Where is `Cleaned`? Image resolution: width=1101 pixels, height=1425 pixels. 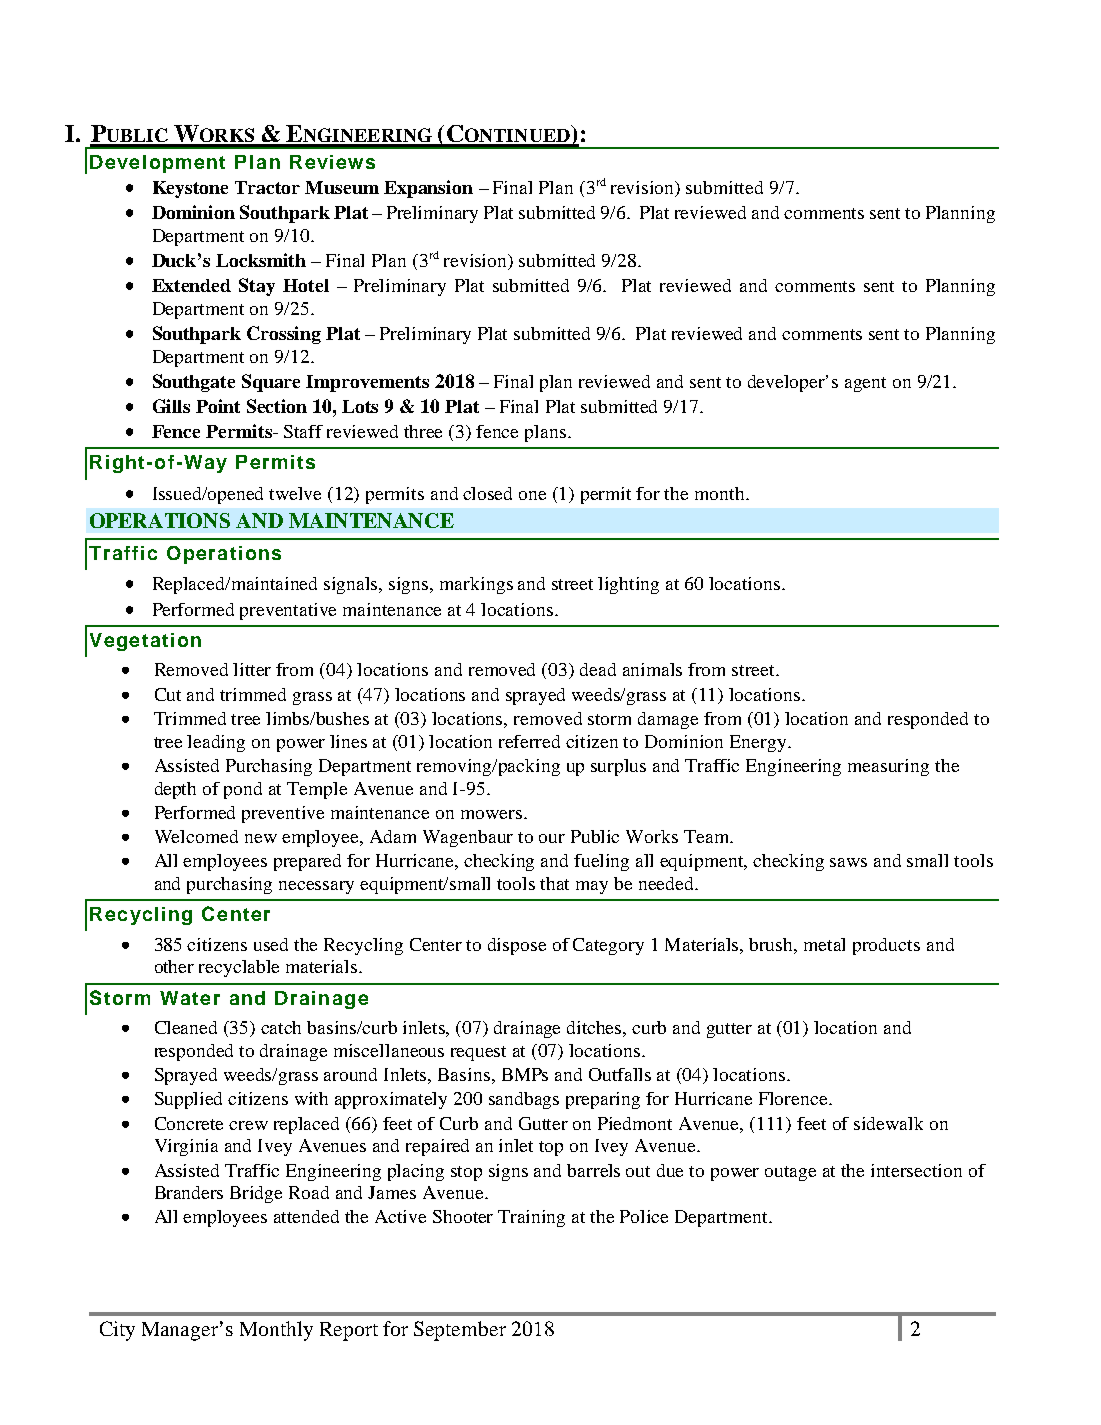 Cleaned is located at coordinates (186, 1027).
